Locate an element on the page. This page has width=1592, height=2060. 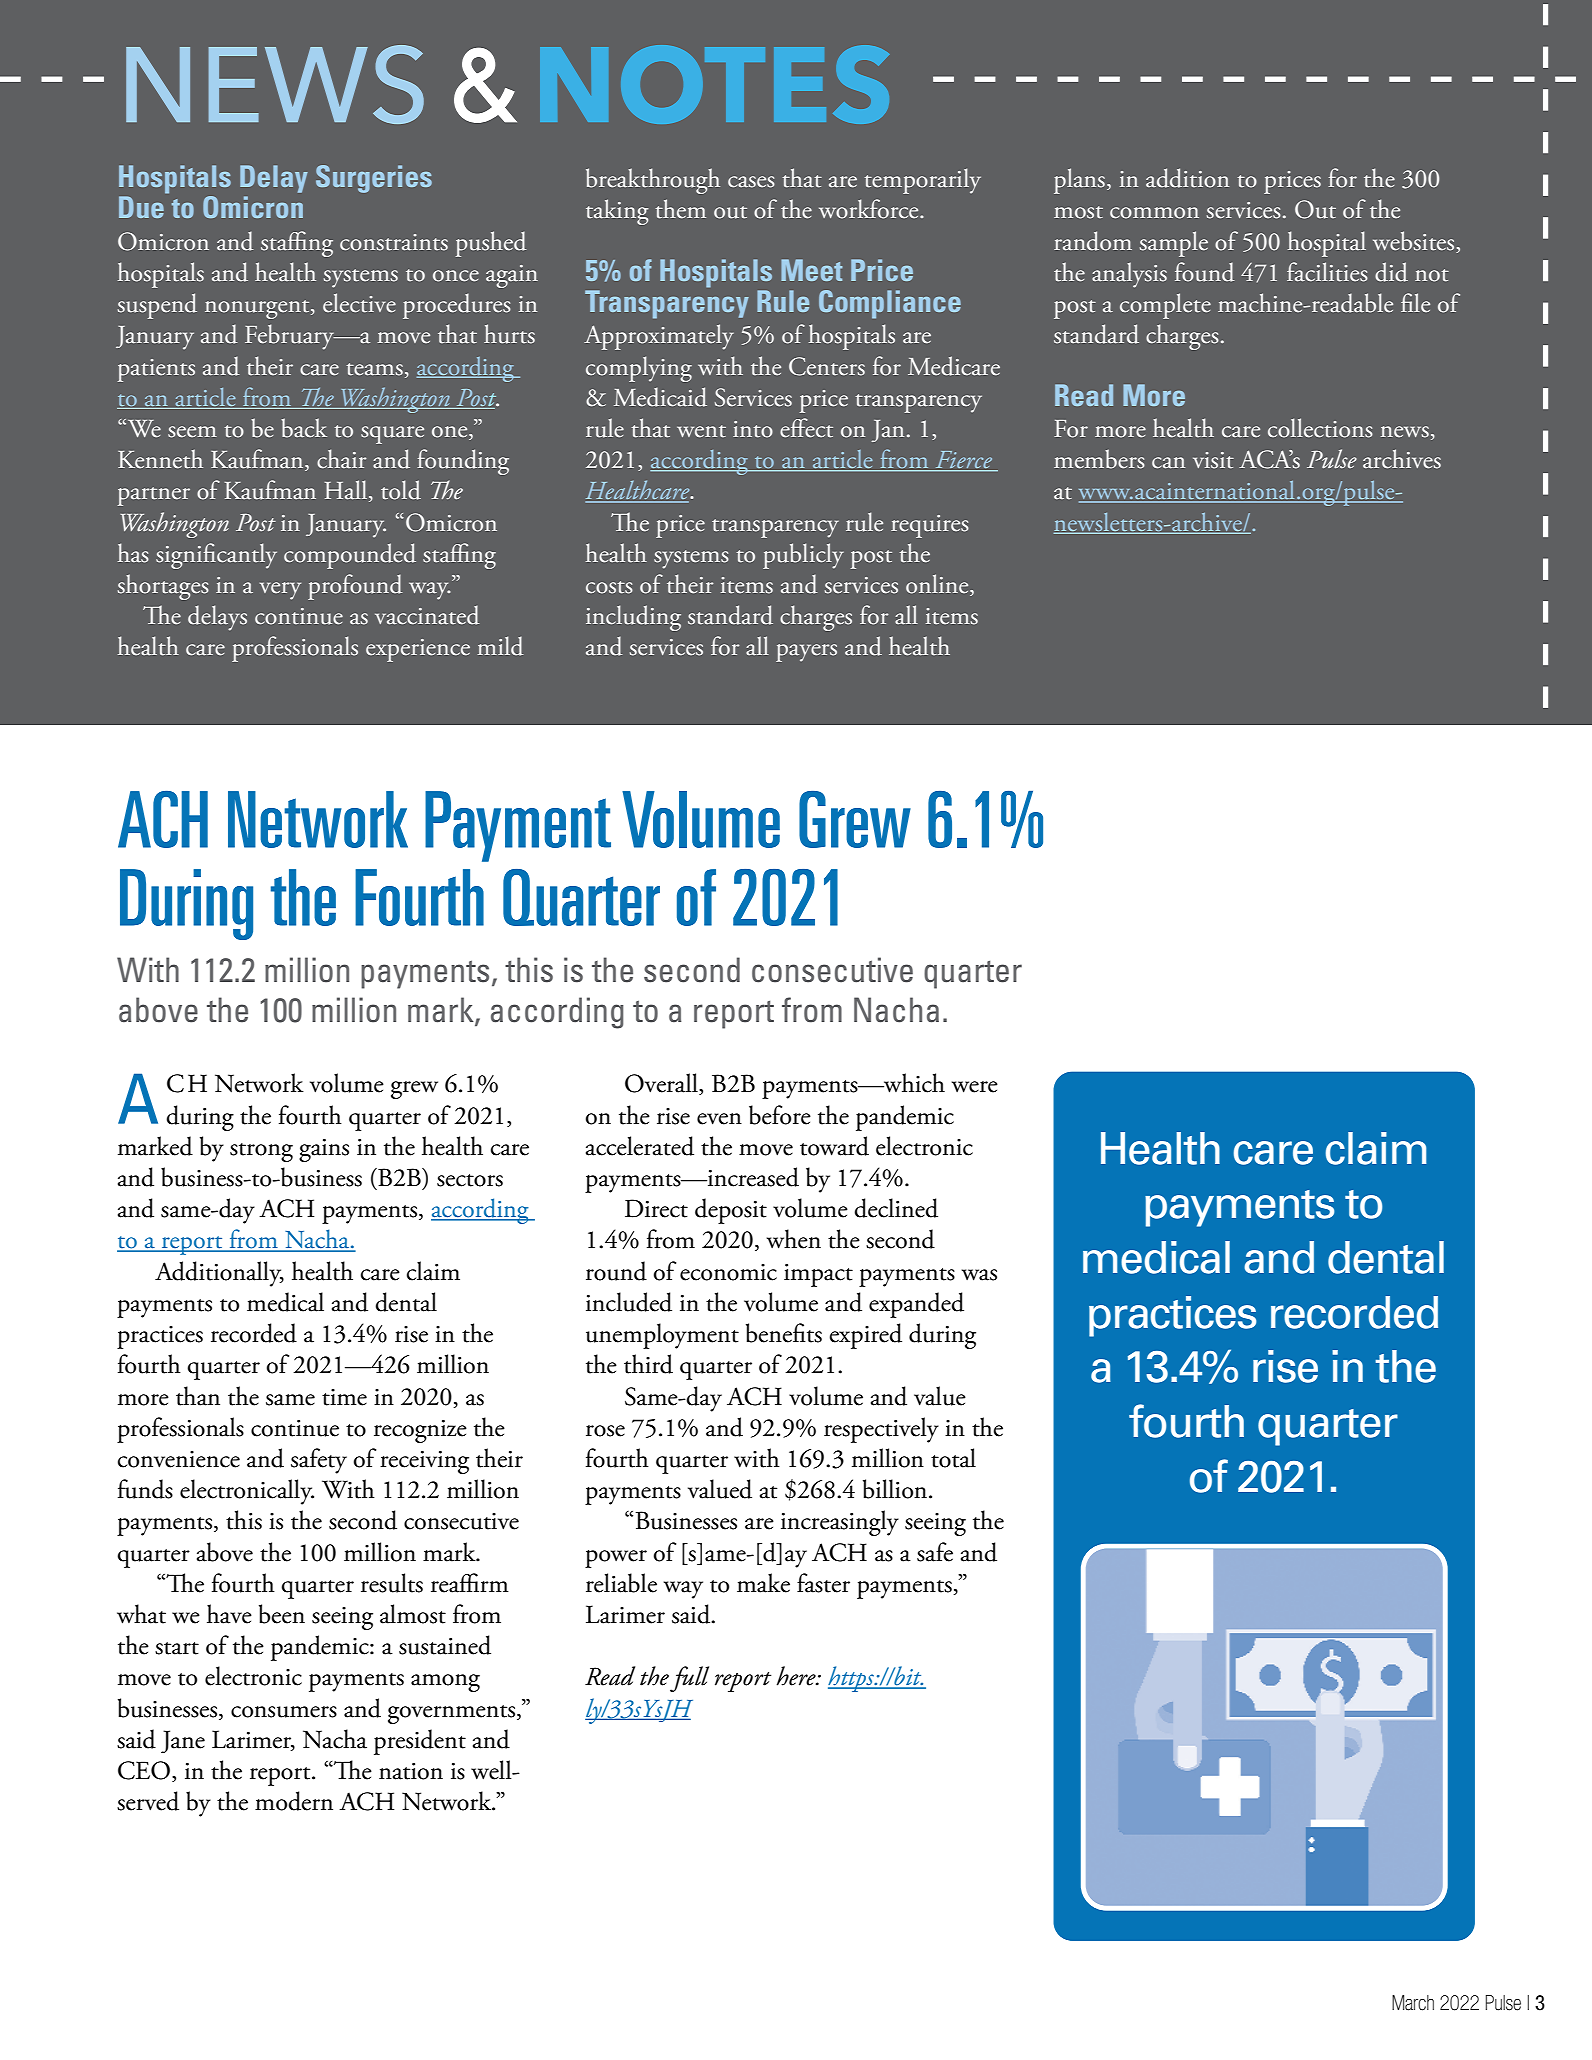
when is located at coordinates (794, 1239).
